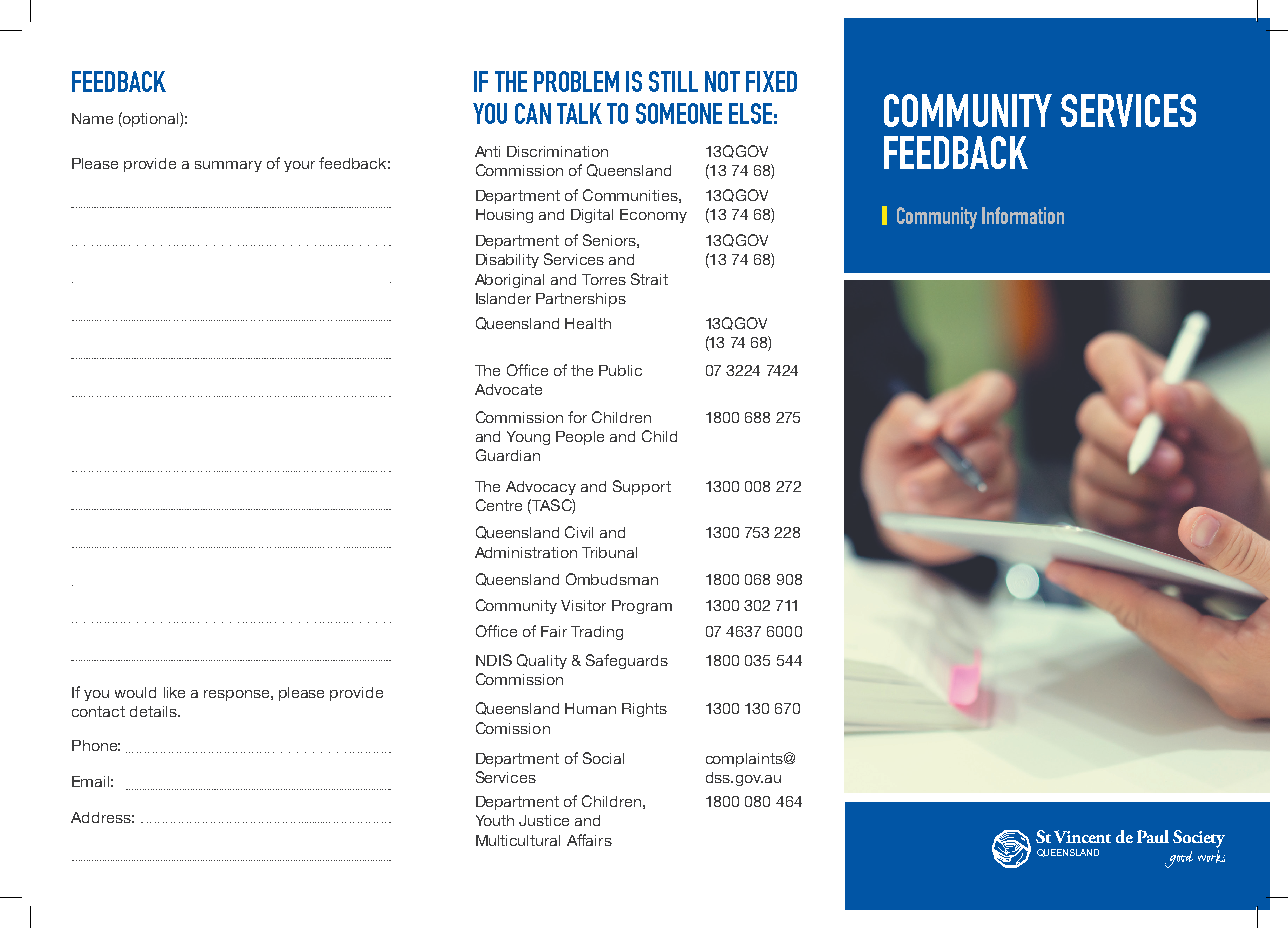  What do you see at coordinates (92, 118) in the page?
I see `Name` at bounding box center [92, 118].
